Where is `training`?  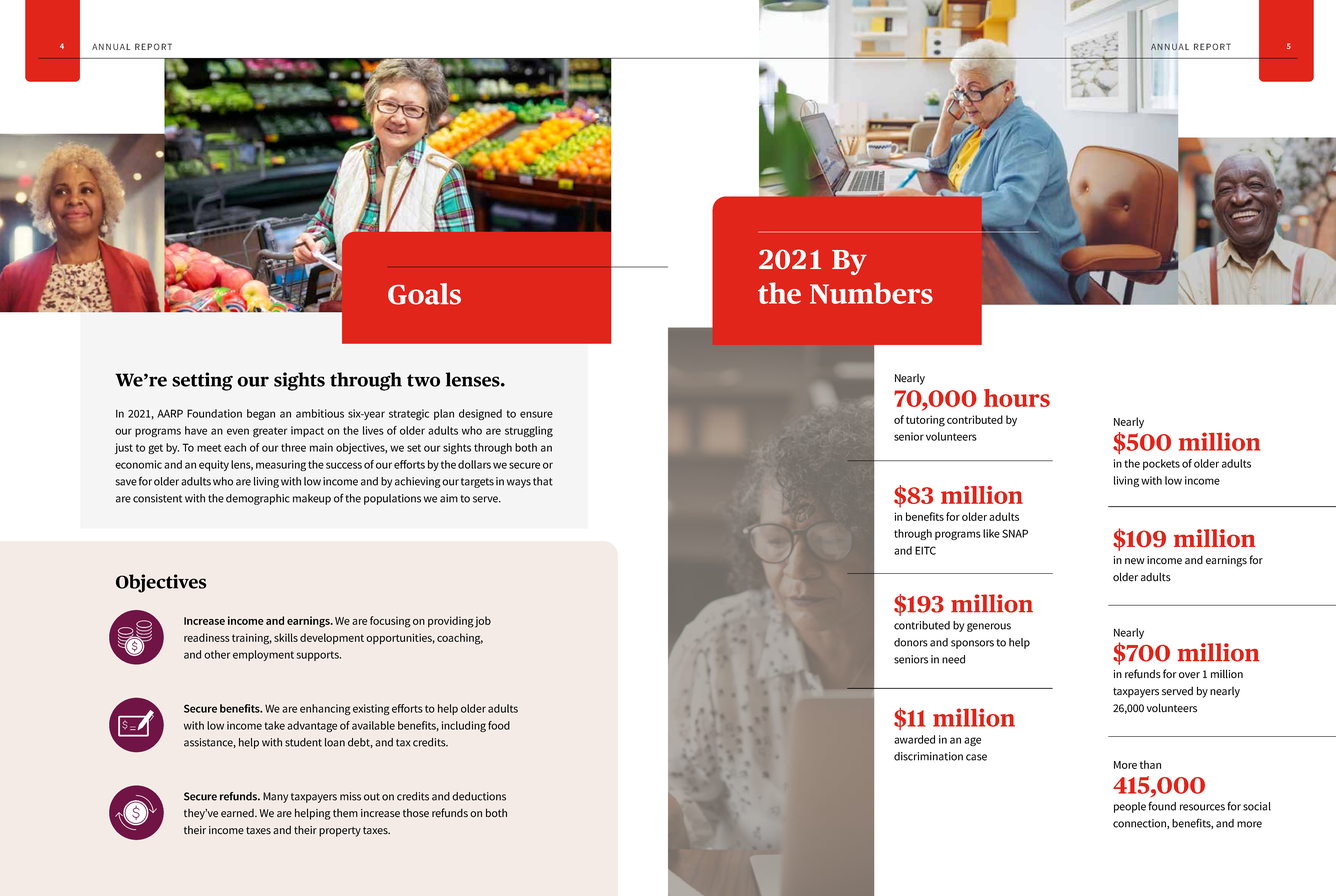
training is located at coordinates (252, 639).
